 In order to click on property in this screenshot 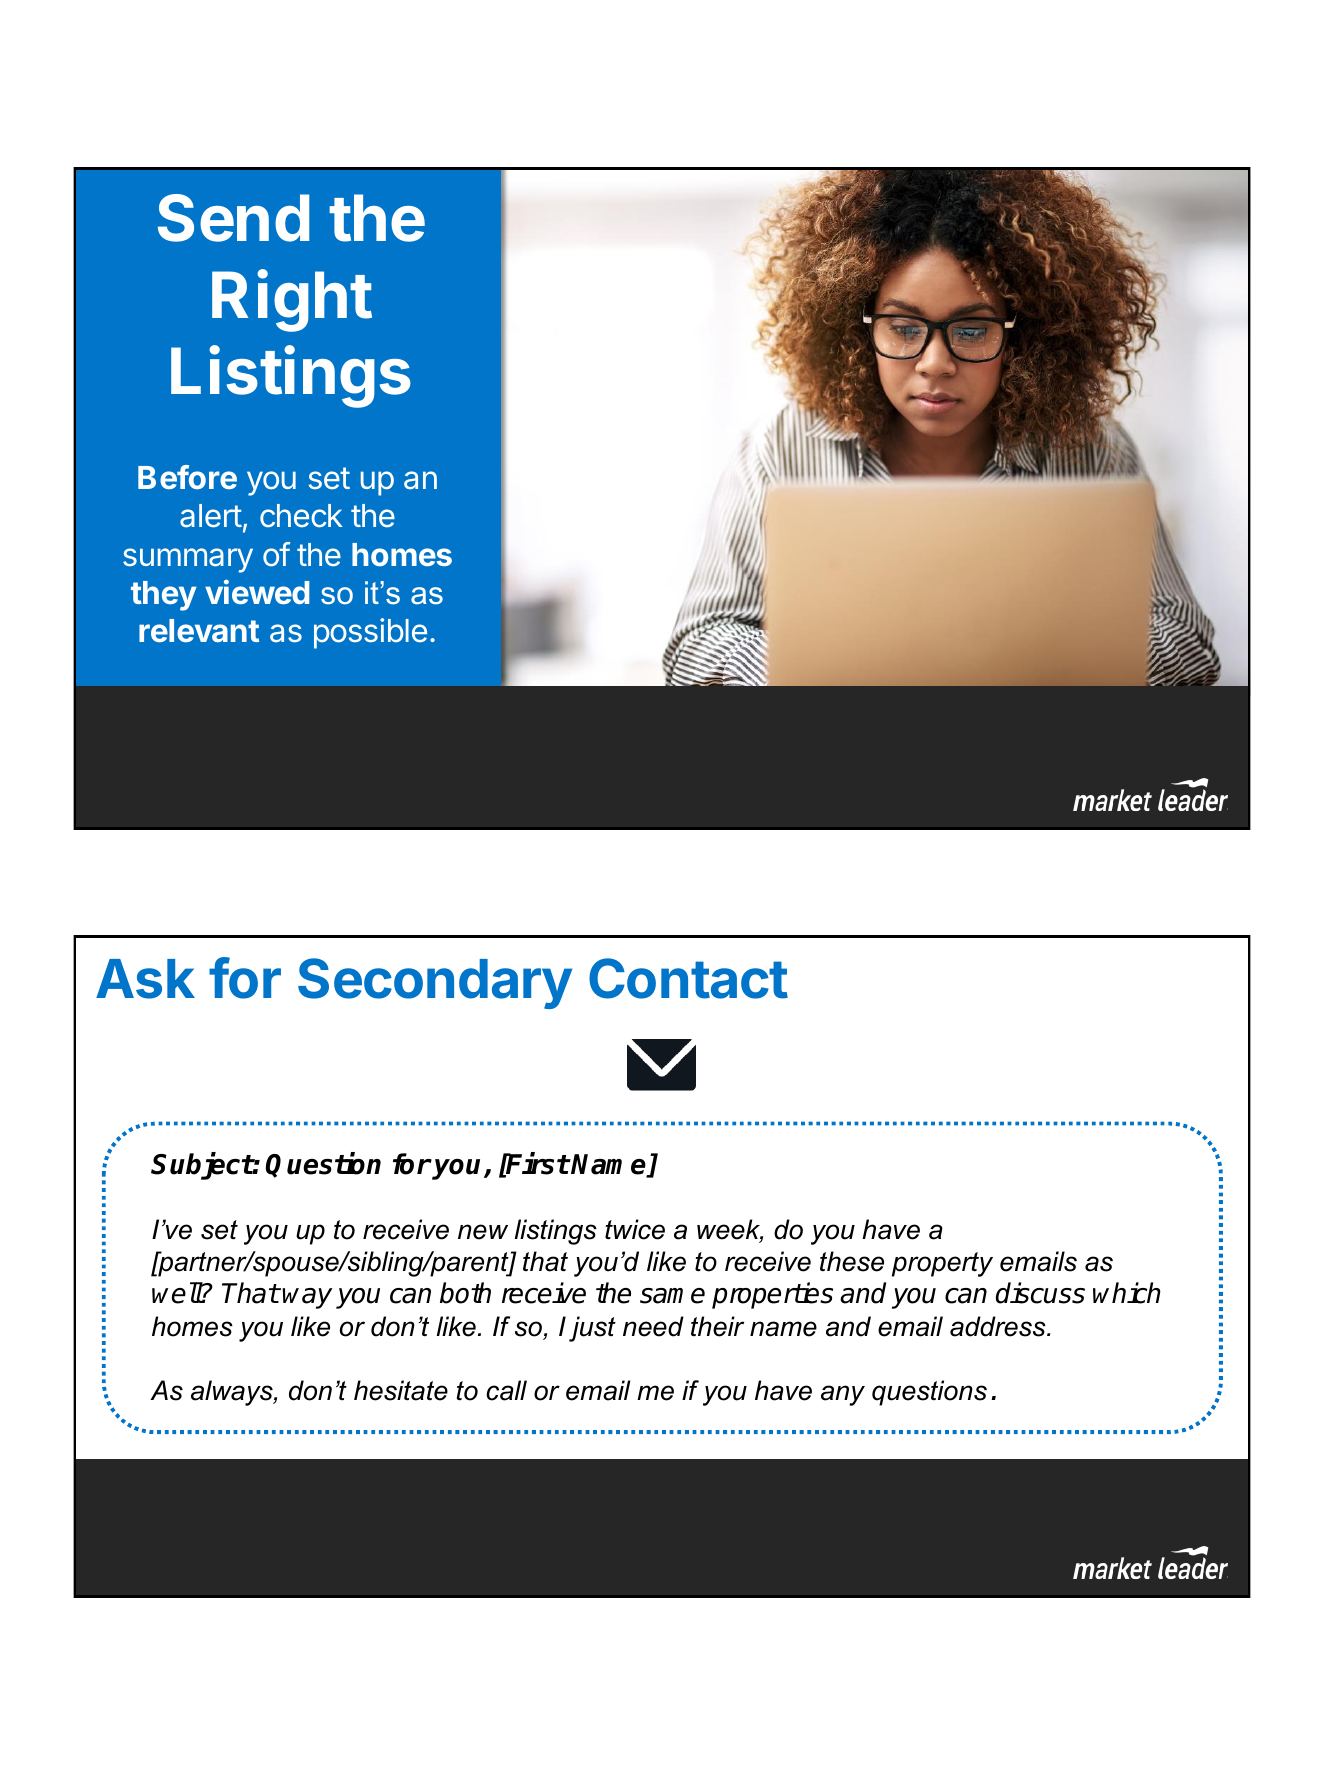, I will do `click(942, 1264)`.
